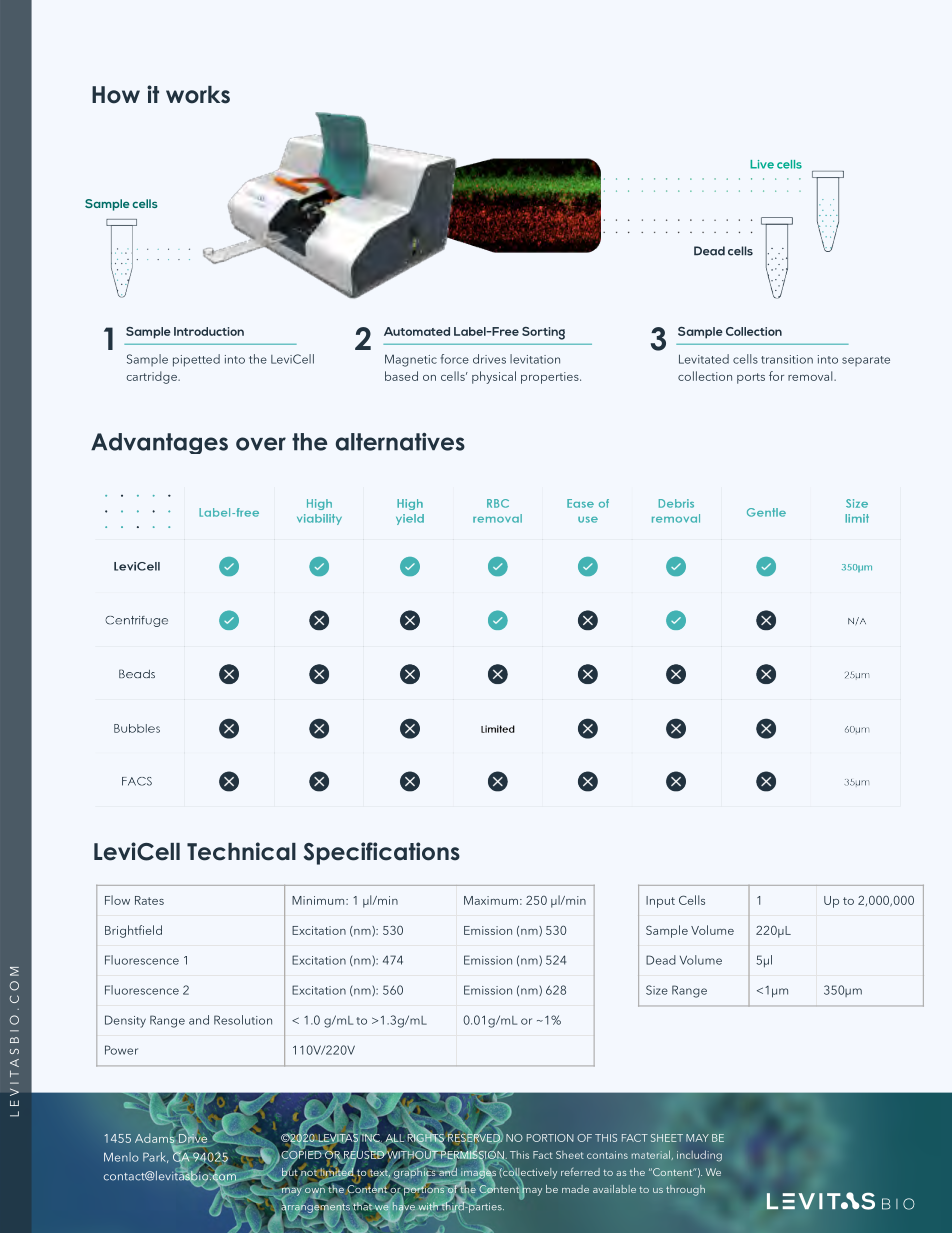 This screenshot has width=952, height=1233. What do you see at coordinates (382, 853) in the screenshot?
I see `Specifications` at bounding box center [382, 853].
